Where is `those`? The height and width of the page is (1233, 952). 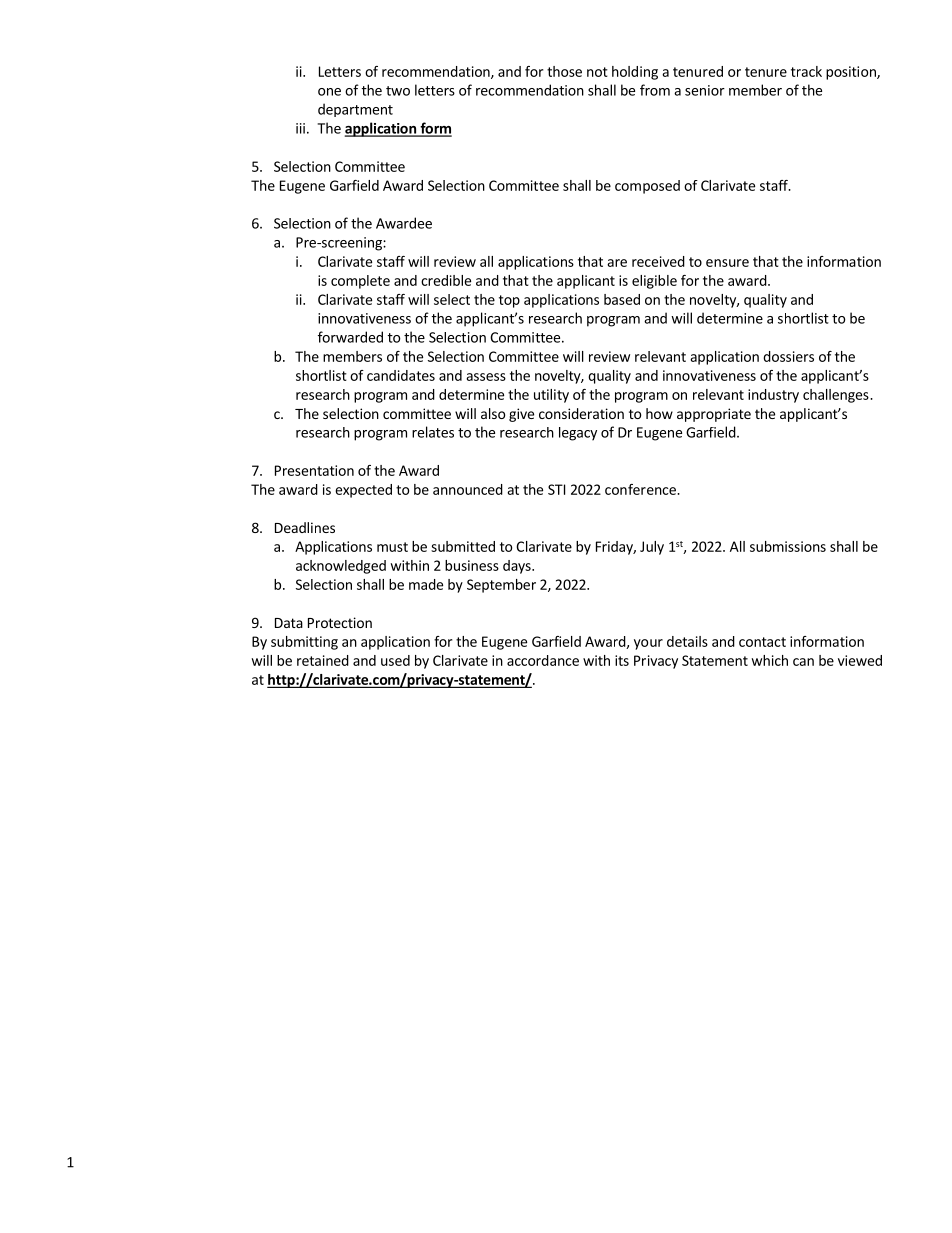 those is located at coordinates (564, 71).
